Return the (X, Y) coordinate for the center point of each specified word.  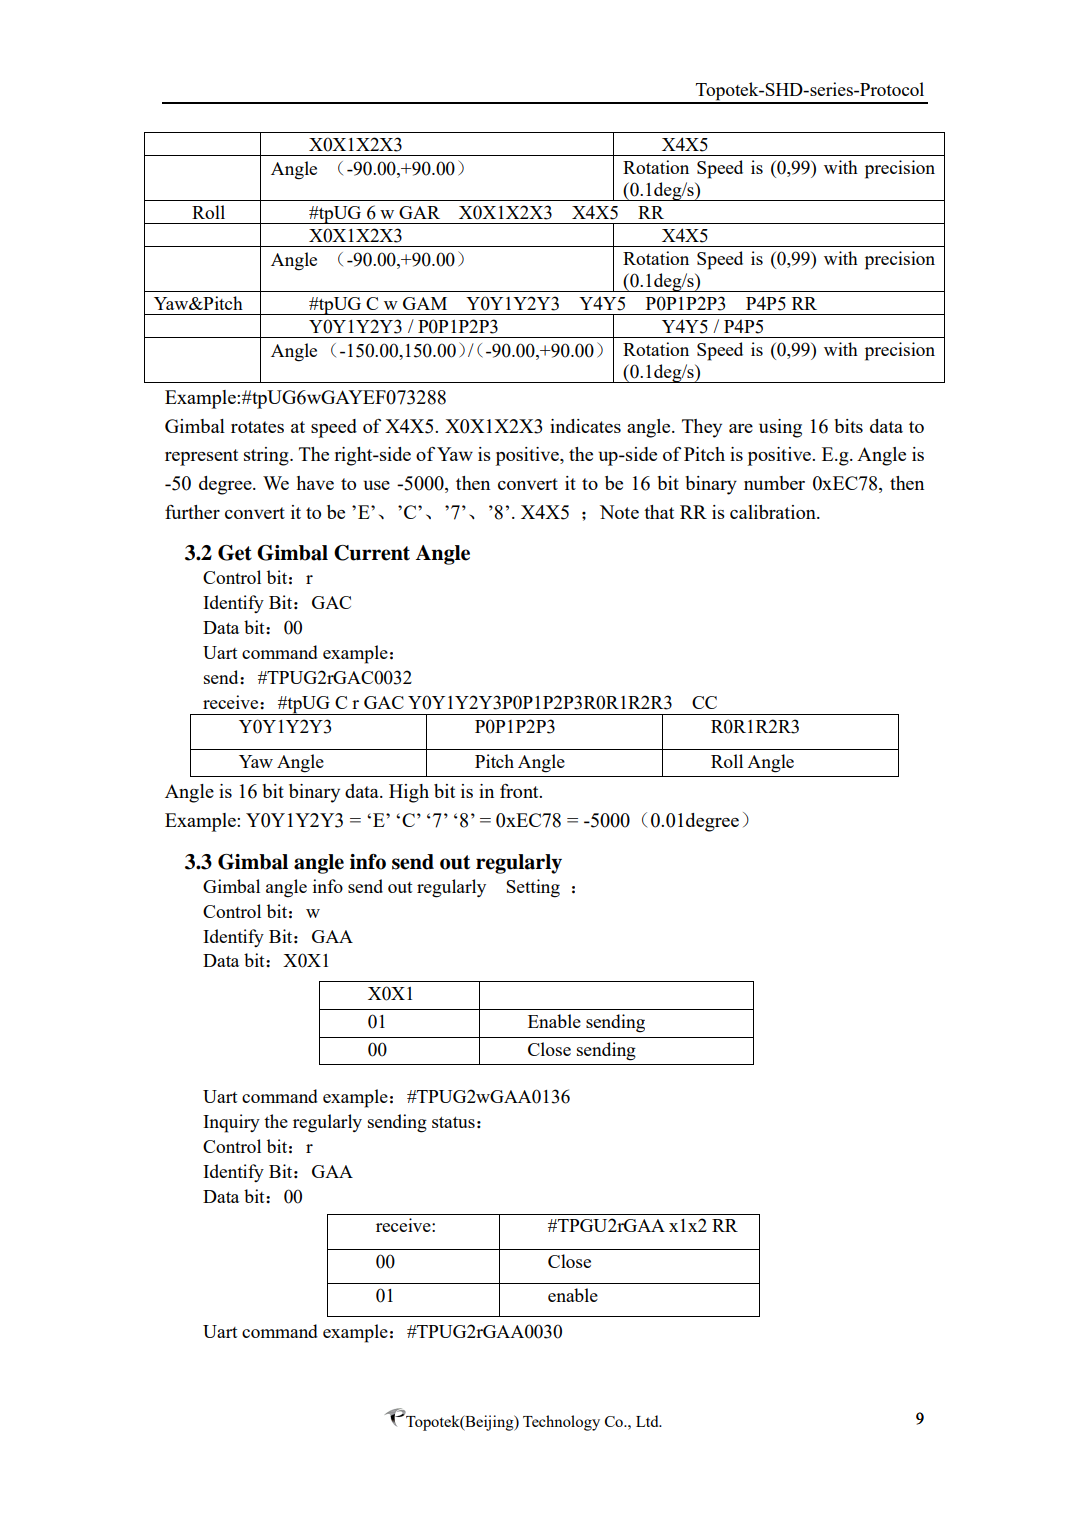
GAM (425, 303)
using (780, 428)
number (774, 483)
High (409, 793)
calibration (774, 512)
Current (372, 553)
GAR (419, 212)
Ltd (648, 1421)
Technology (561, 1423)
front (520, 791)
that (659, 512)
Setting (533, 888)
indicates (585, 426)
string (267, 456)
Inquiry (231, 1123)
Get (235, 553)
